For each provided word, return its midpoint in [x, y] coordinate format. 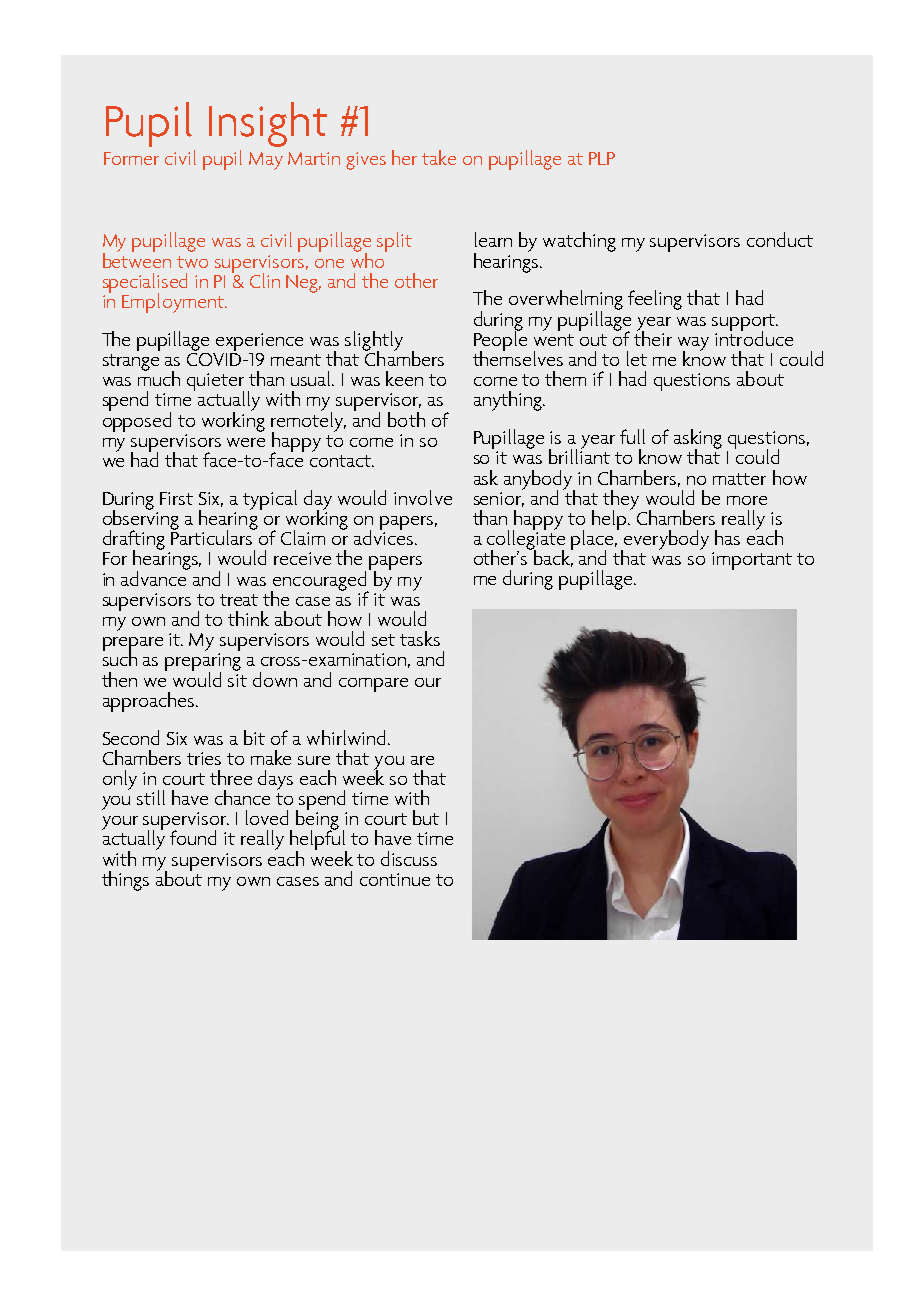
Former [131, 158]
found [193, 837]
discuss [409, 858]
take [439, 157]
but [426, 817]
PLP [602, 158]
